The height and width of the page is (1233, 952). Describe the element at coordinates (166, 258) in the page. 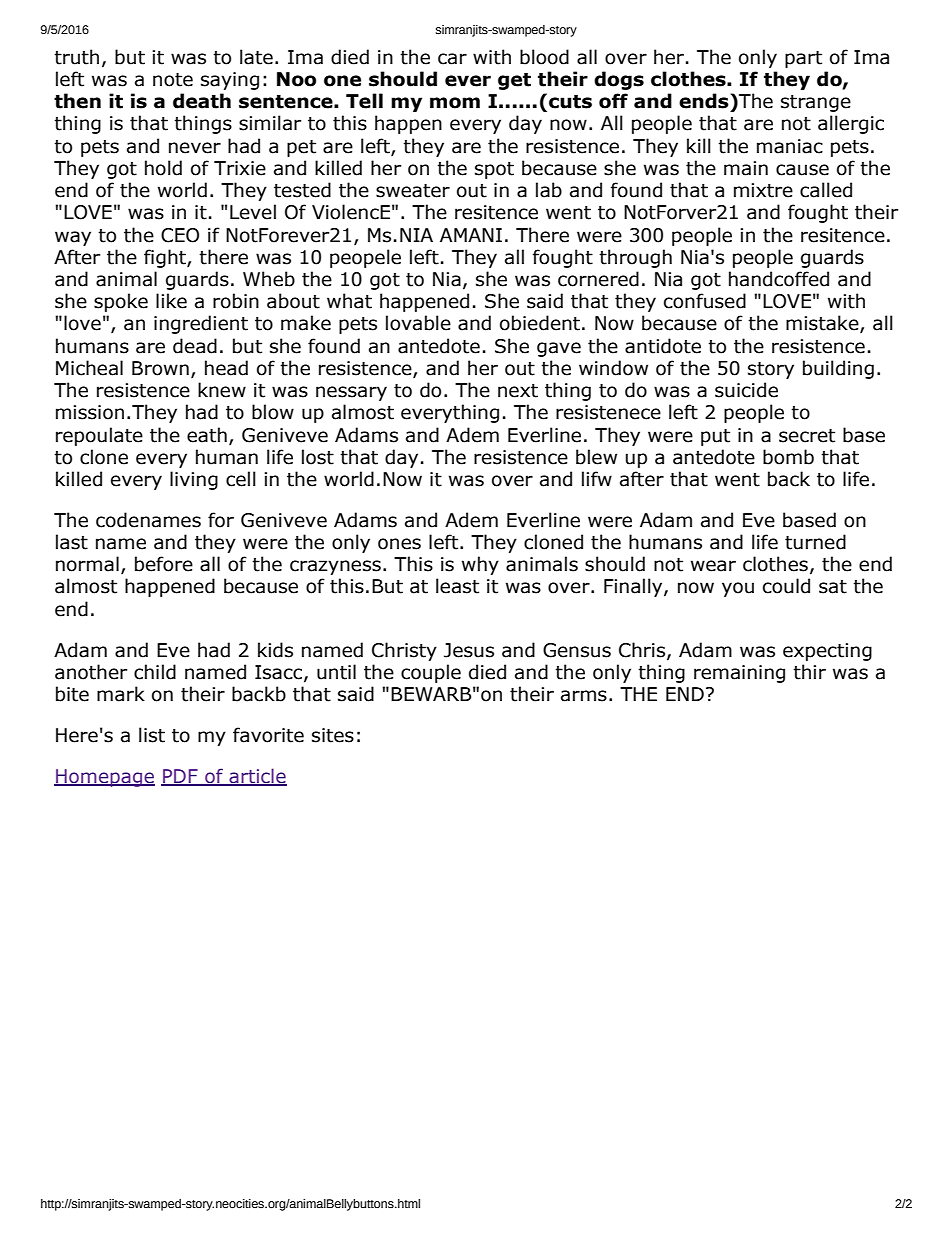

I see `fight` at that location.
